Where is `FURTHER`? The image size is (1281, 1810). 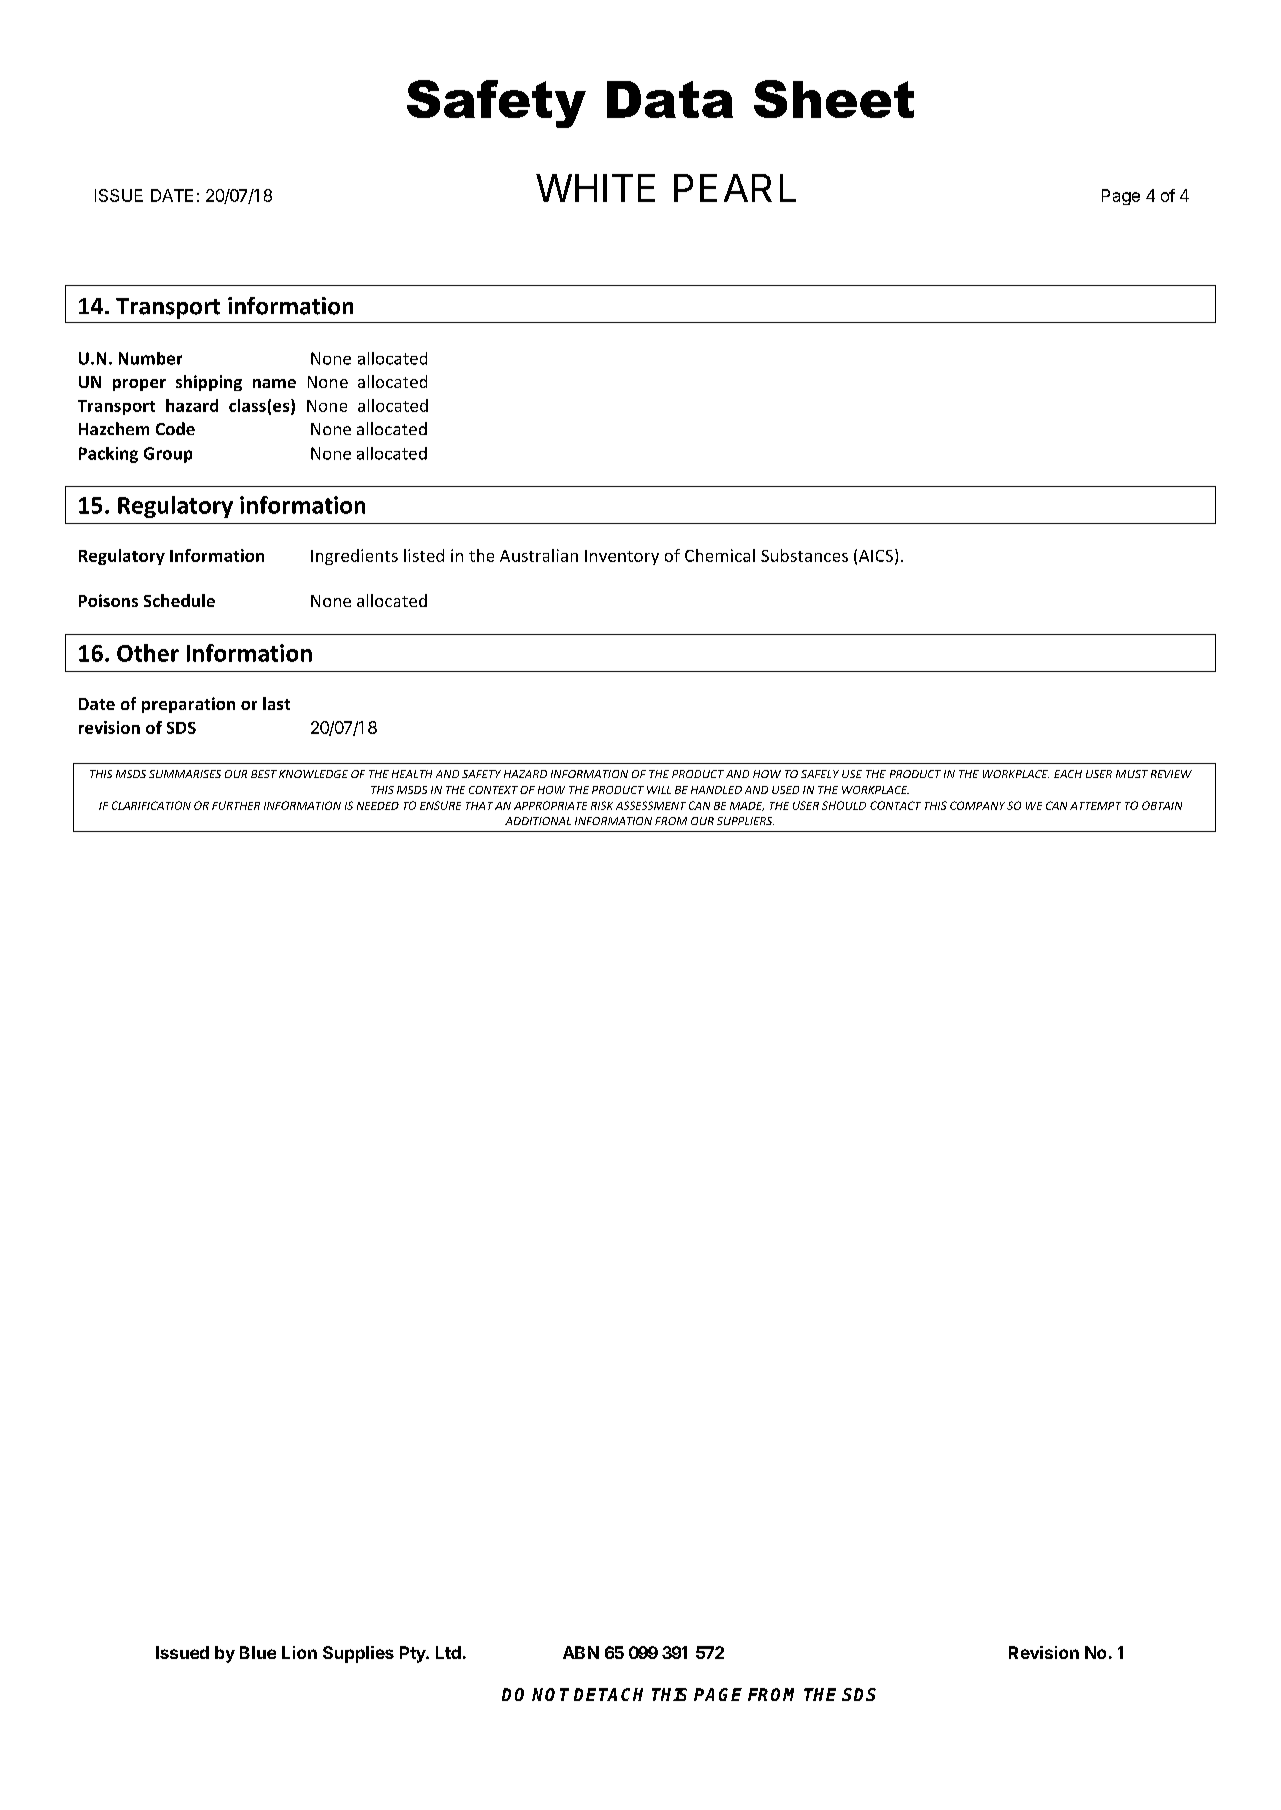 FURTHER is located at coordinates (236, 805).
